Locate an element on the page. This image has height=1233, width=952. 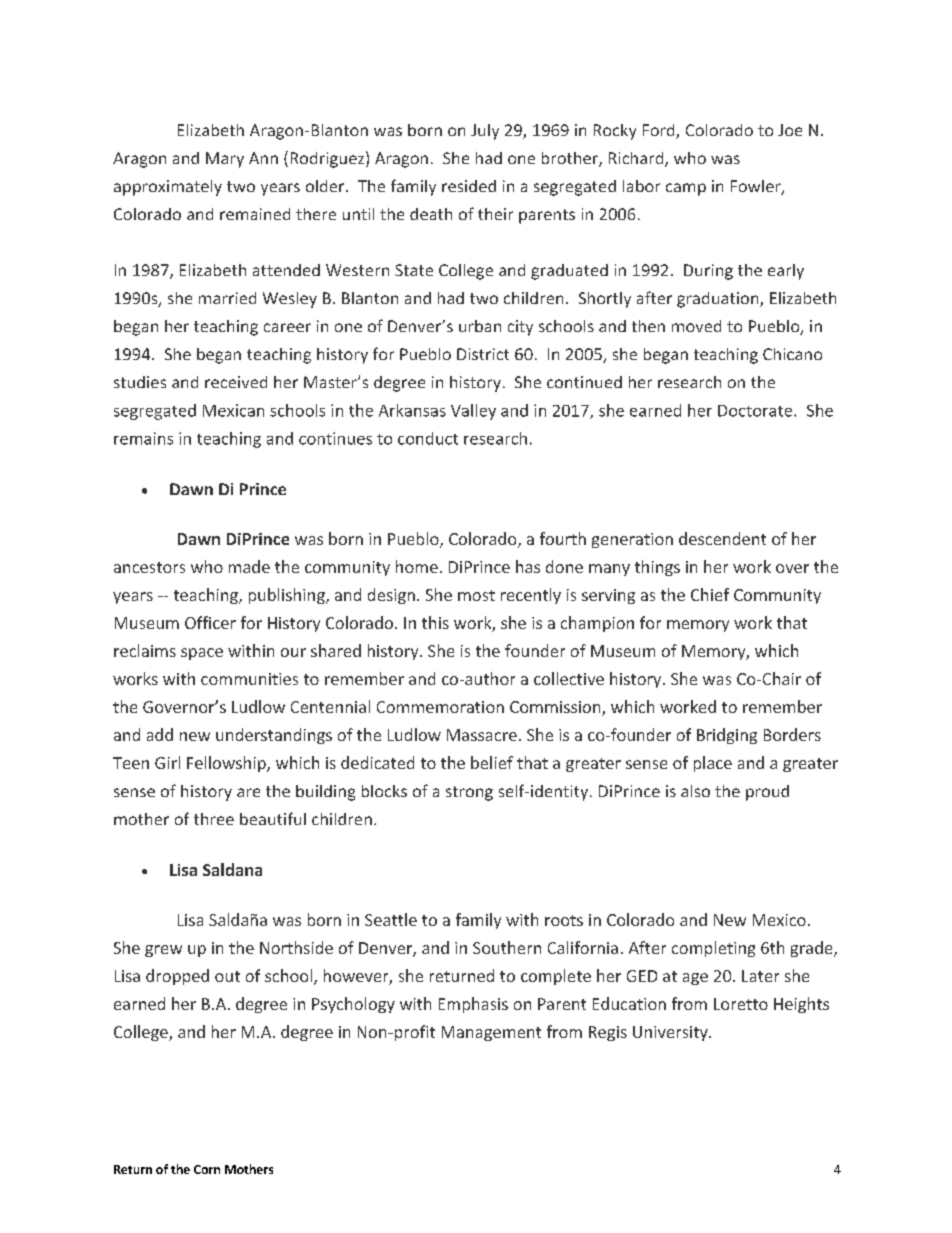
Corn is located at coordinates (207, 1169).
